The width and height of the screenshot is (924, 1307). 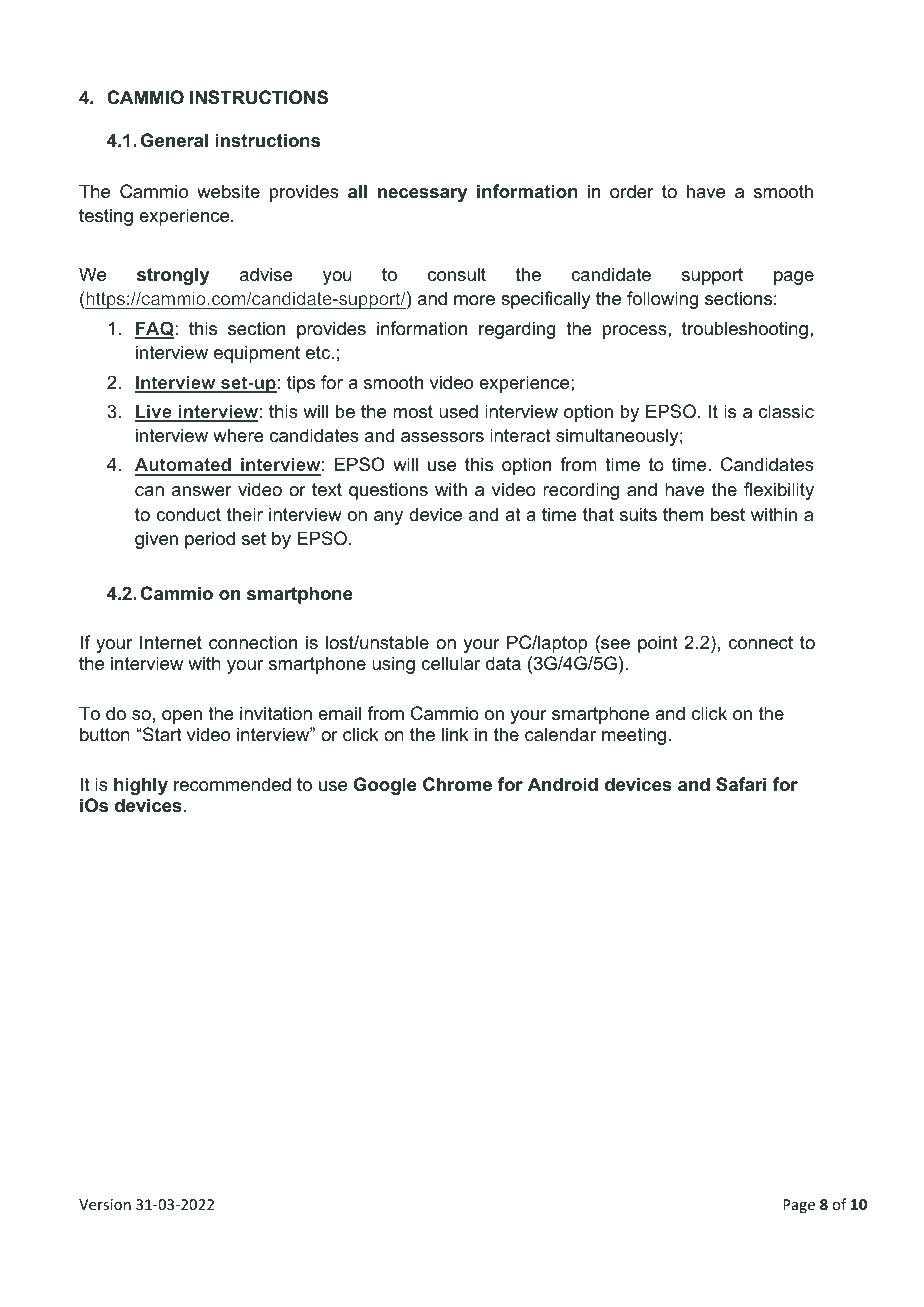 What do you see at coordinates (228, 191) in the screenshot?
I see `website` at bounding box center [228, 191].
